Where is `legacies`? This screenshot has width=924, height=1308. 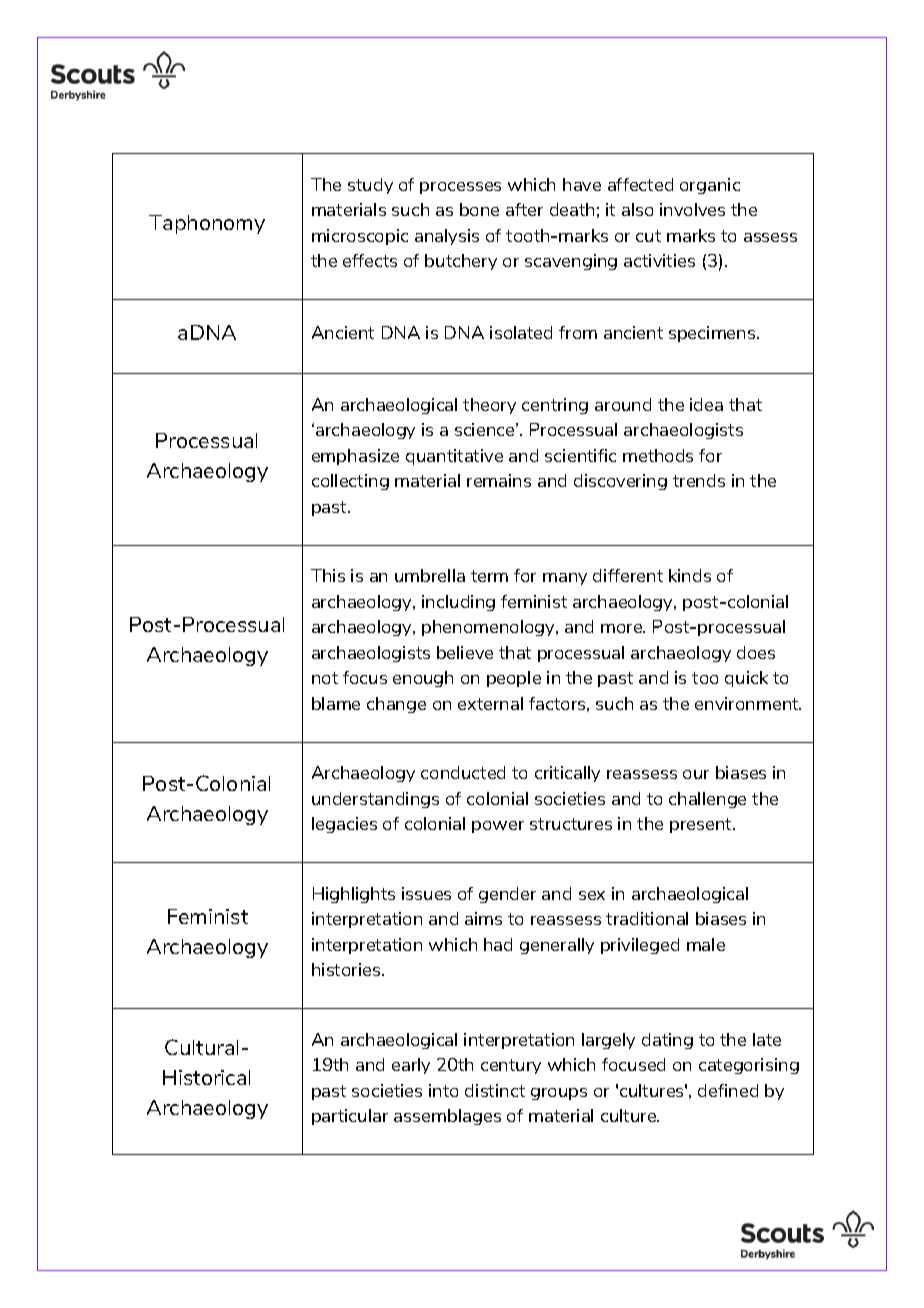
legacies is located at coordinates (344, 825).
